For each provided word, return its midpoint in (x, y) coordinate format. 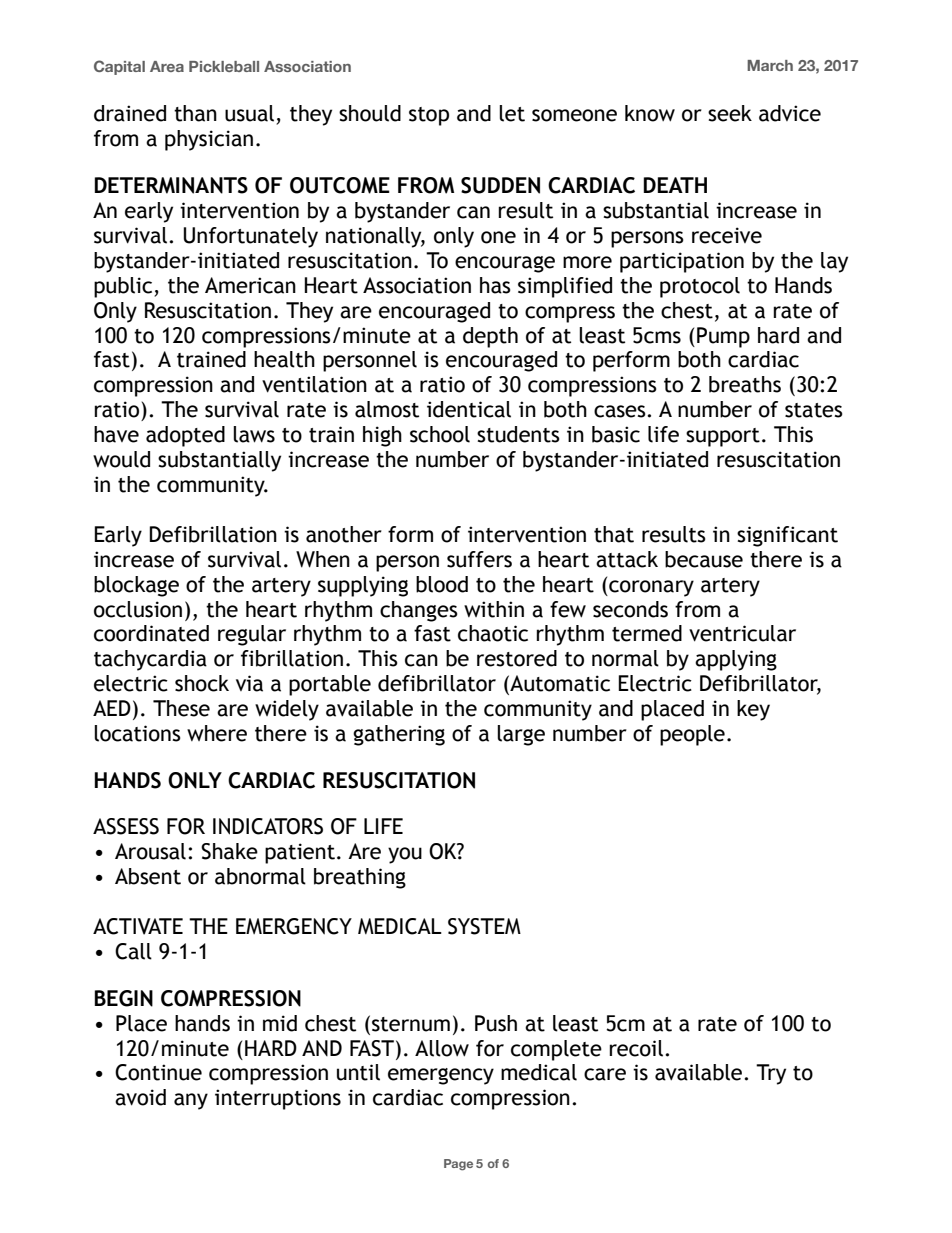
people (692, 735)
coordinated (151, 633)
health (284, 359)
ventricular (742, 633)
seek (730, 113)
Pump (723, 337)
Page (458, 1165)
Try (771, 1074)
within (494, 609)
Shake (229, 851)
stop (429, 116)
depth (490, 337)
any (191, 1101)
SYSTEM (484, 926)
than (195, 113)
